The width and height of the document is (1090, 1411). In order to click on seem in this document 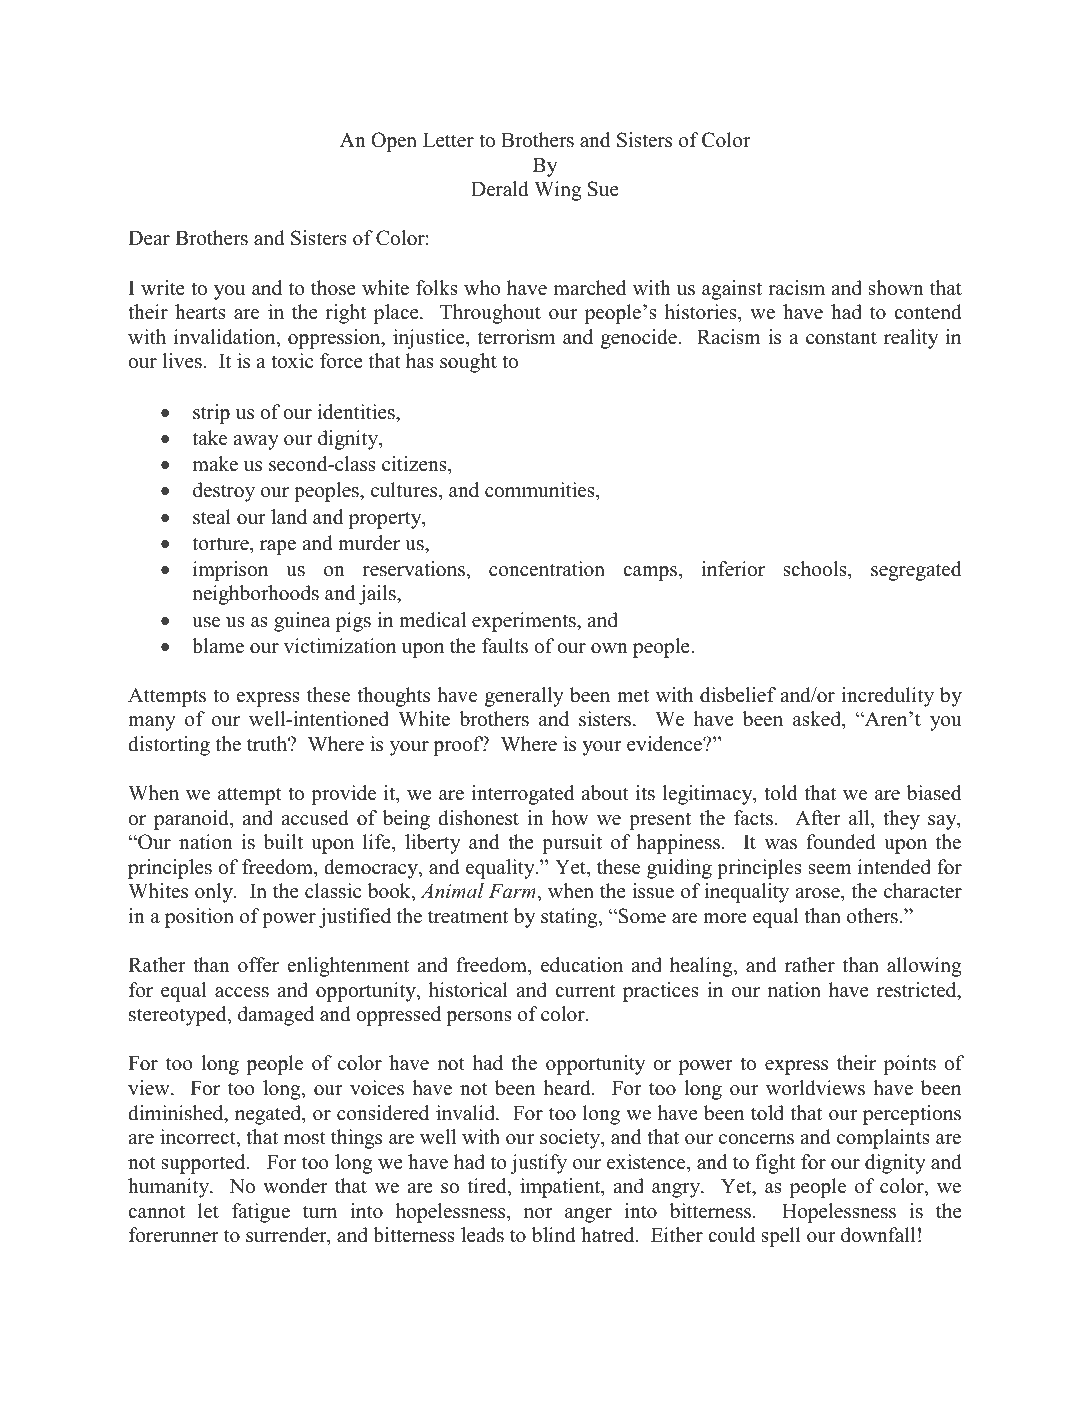, I will do `click(830, 869)`.
